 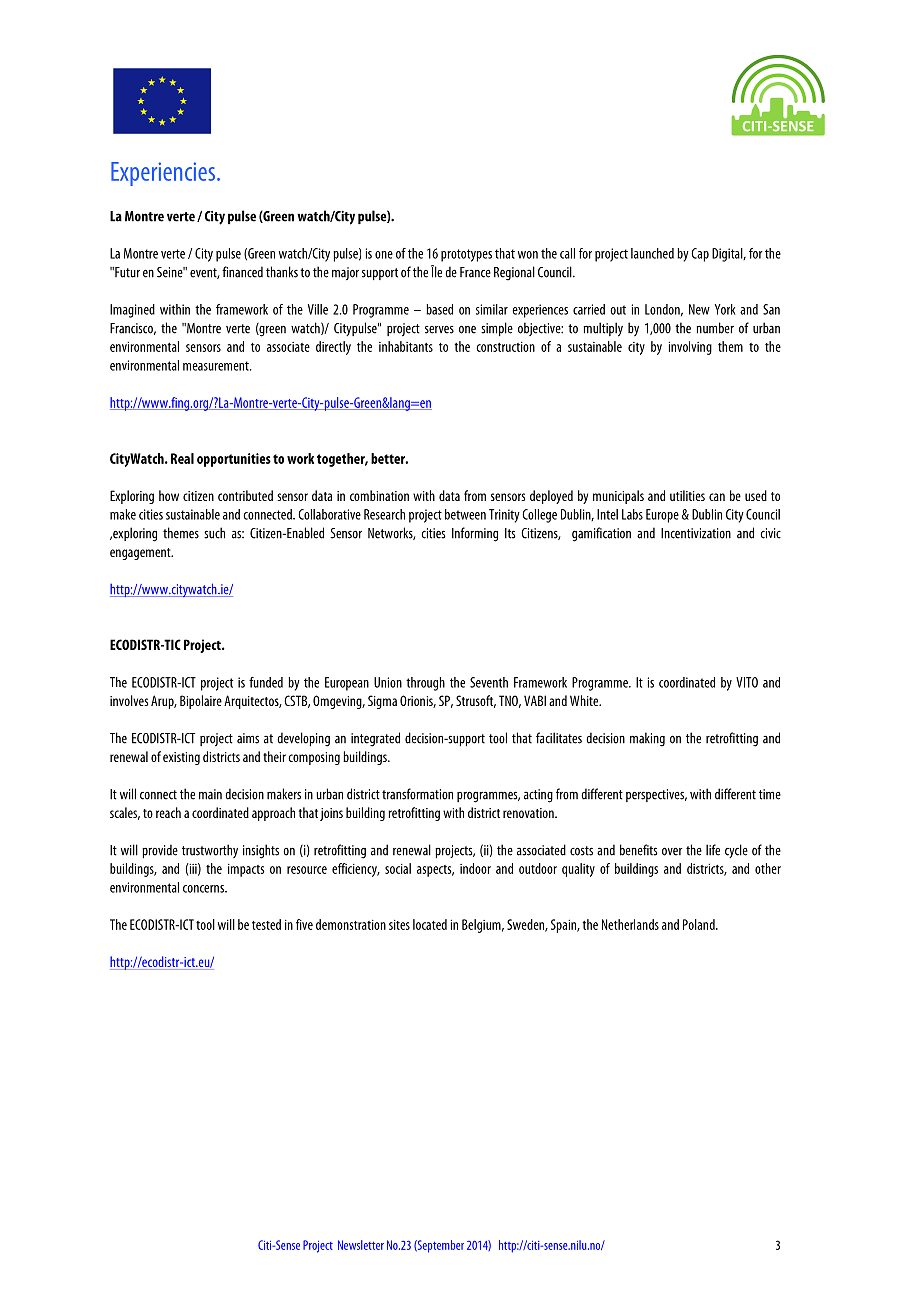 What do you see at coordinates (266, 924) in the screenshot?
I see `tested` at bounding box center [266, 924].
